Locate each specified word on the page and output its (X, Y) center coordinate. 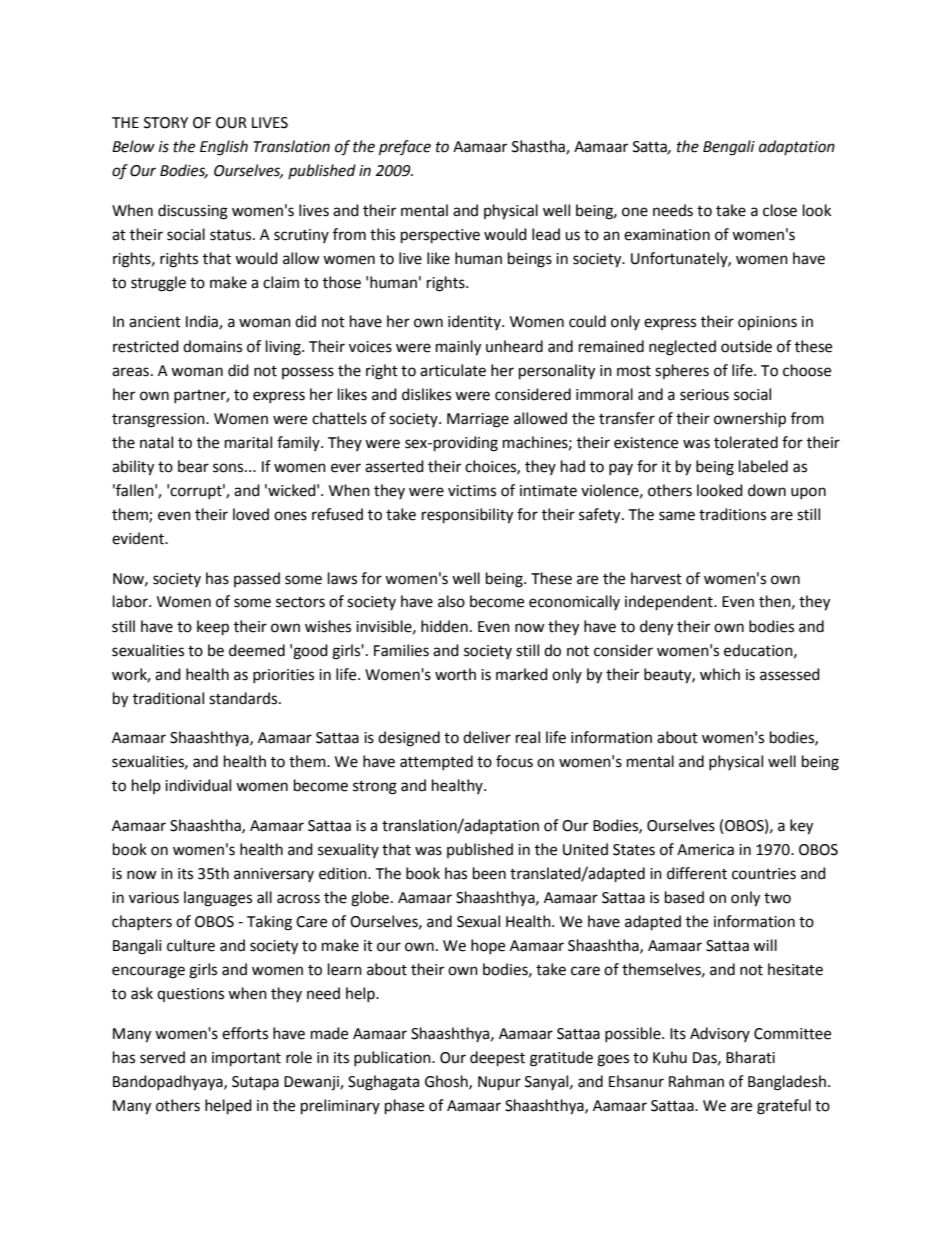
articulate (453, 370)
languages (218, 899)
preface (405, 148)
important (246, 1059)
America (705, 850)
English (224, 148)
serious (704, 395)
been (489, 873)
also (451, 601)
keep (213, 628)
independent (670, 603)
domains (212, 346)
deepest (497, 1059)
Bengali (729, 148)
